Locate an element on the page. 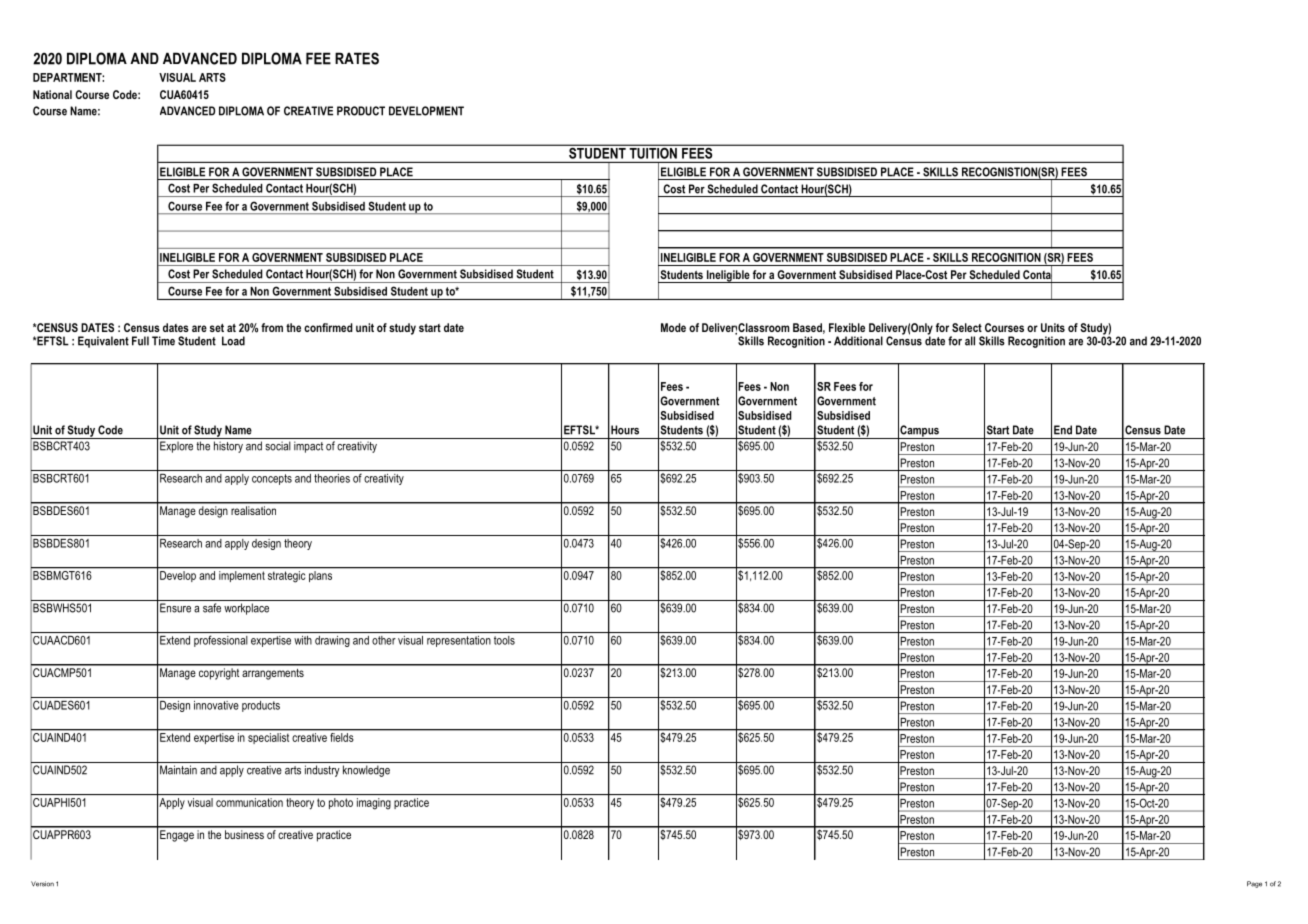 This document has height=924, width=1308. RATES is located at coordinates (357, 58).
